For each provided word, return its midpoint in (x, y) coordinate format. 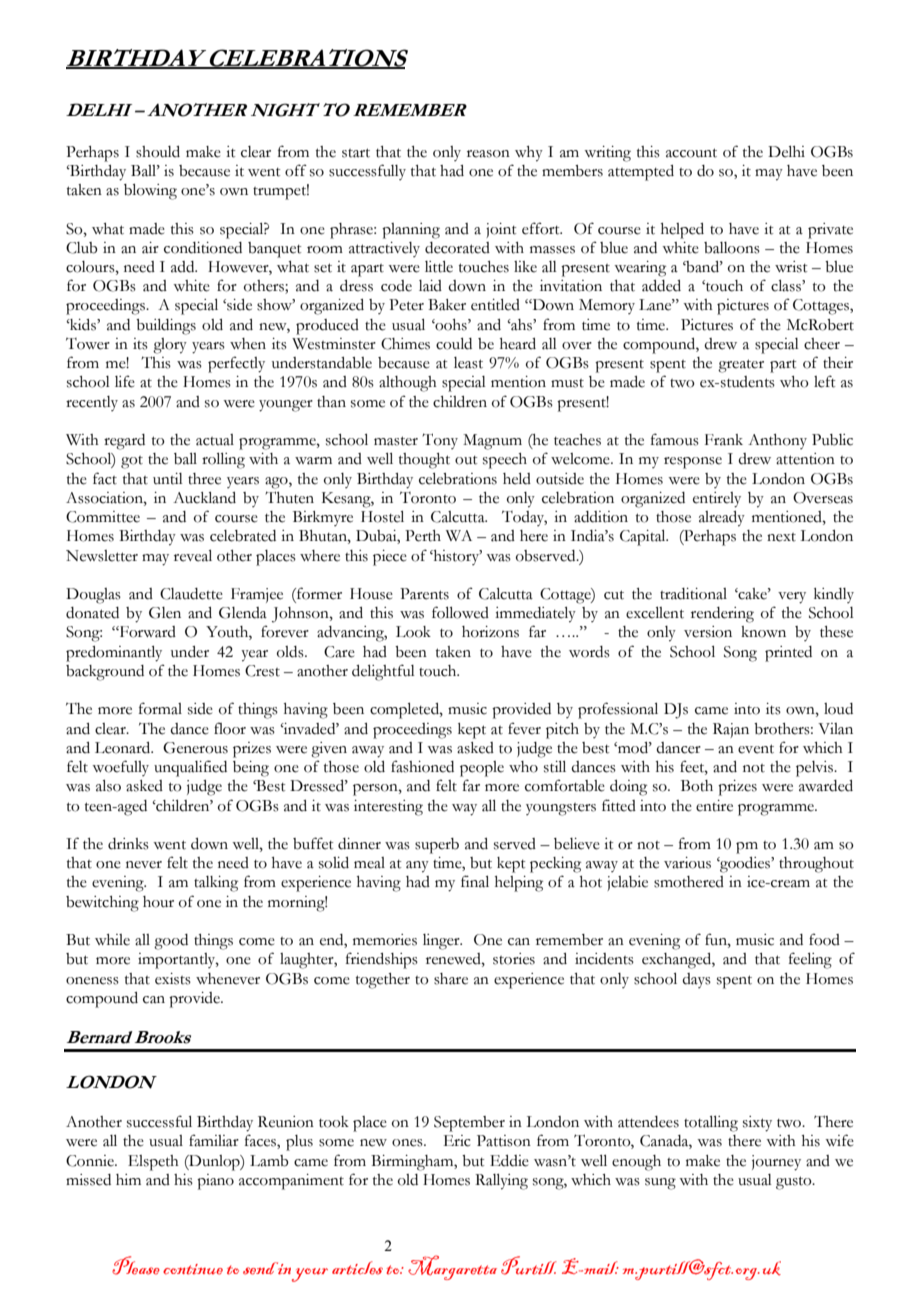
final (475, 881)
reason (488, 154)
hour (158, 902)
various (687, 863)
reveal (193, 556)
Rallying (501, 1182)
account (691, 153)
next (781, 537)
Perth (423, 536)
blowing (150, 192)
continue (193, 1269)
